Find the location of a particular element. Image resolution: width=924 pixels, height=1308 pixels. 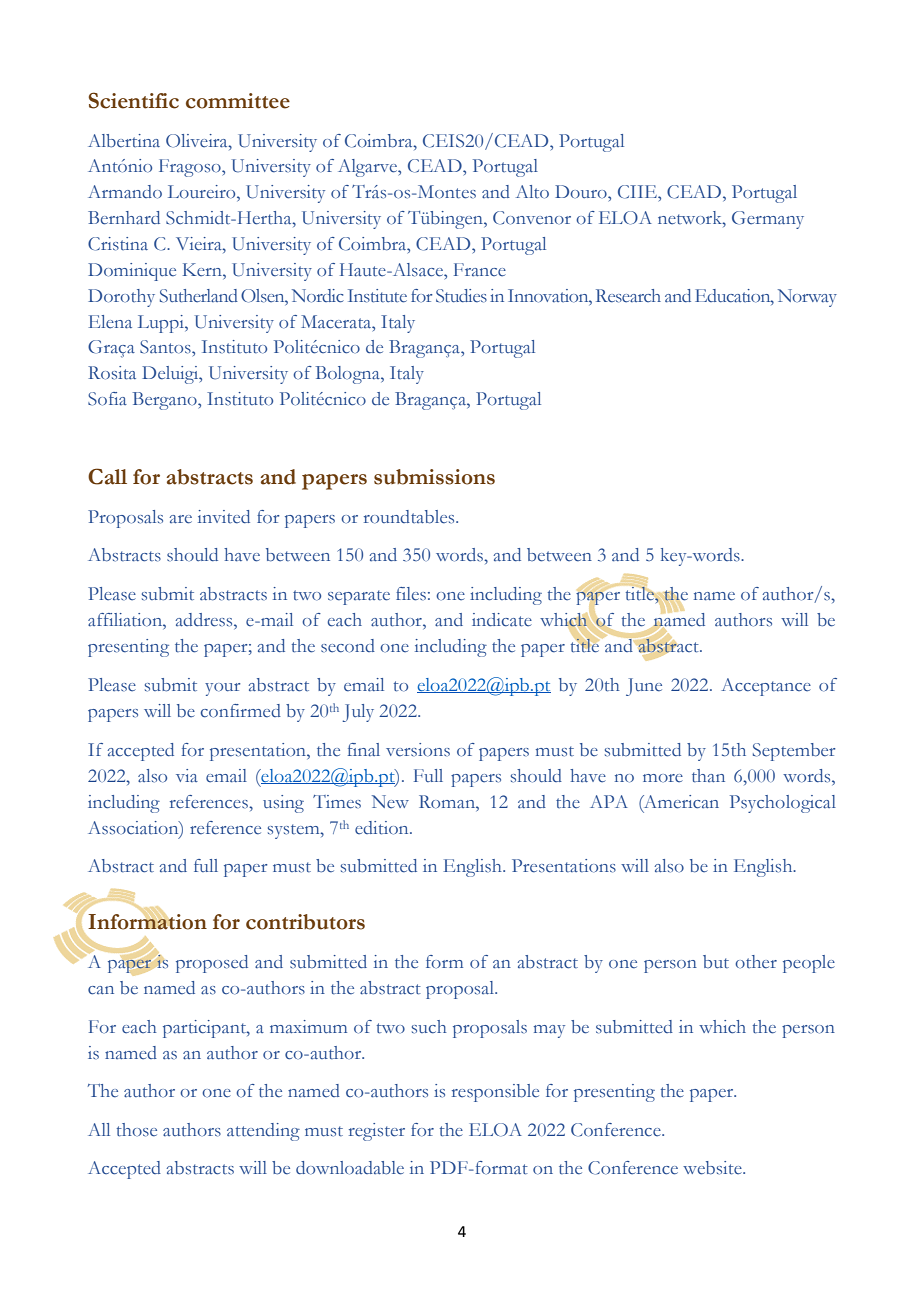

Germany is located at coordinates (768, 220).
